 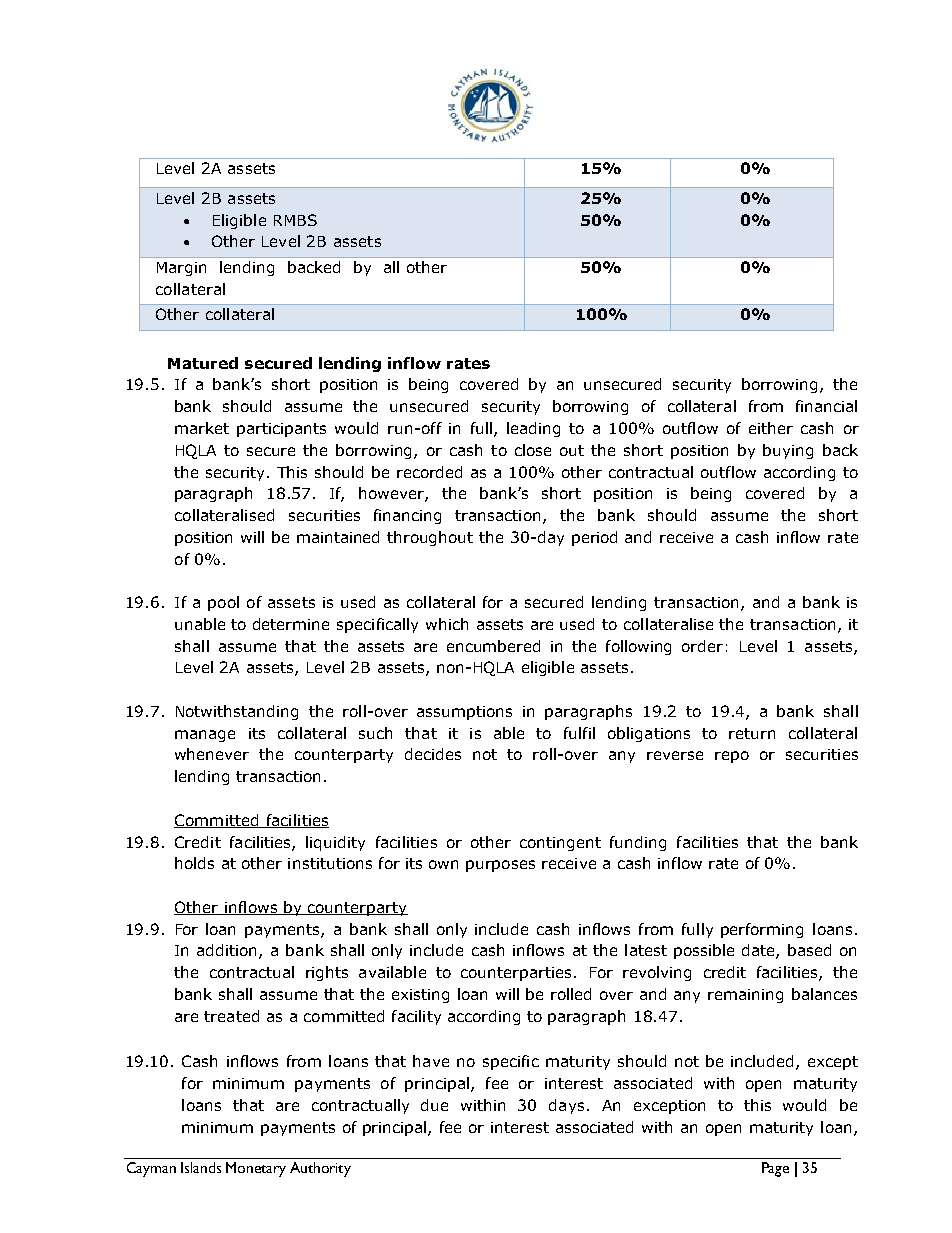 What do you see at coordinates (181, 269) in the screenshot?
I see `Margin` at bounding box center [181, 269].
